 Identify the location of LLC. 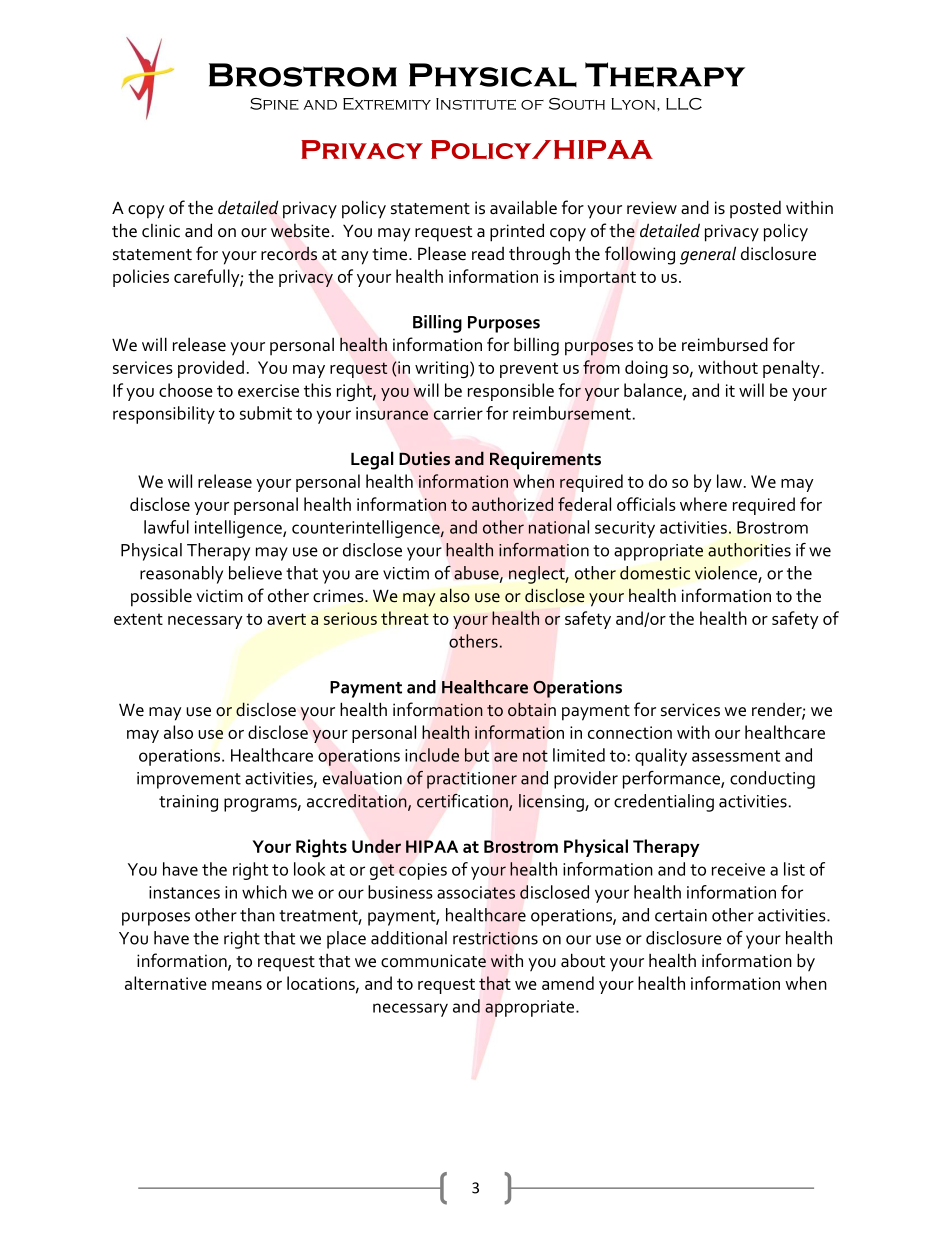
(684, 104).
